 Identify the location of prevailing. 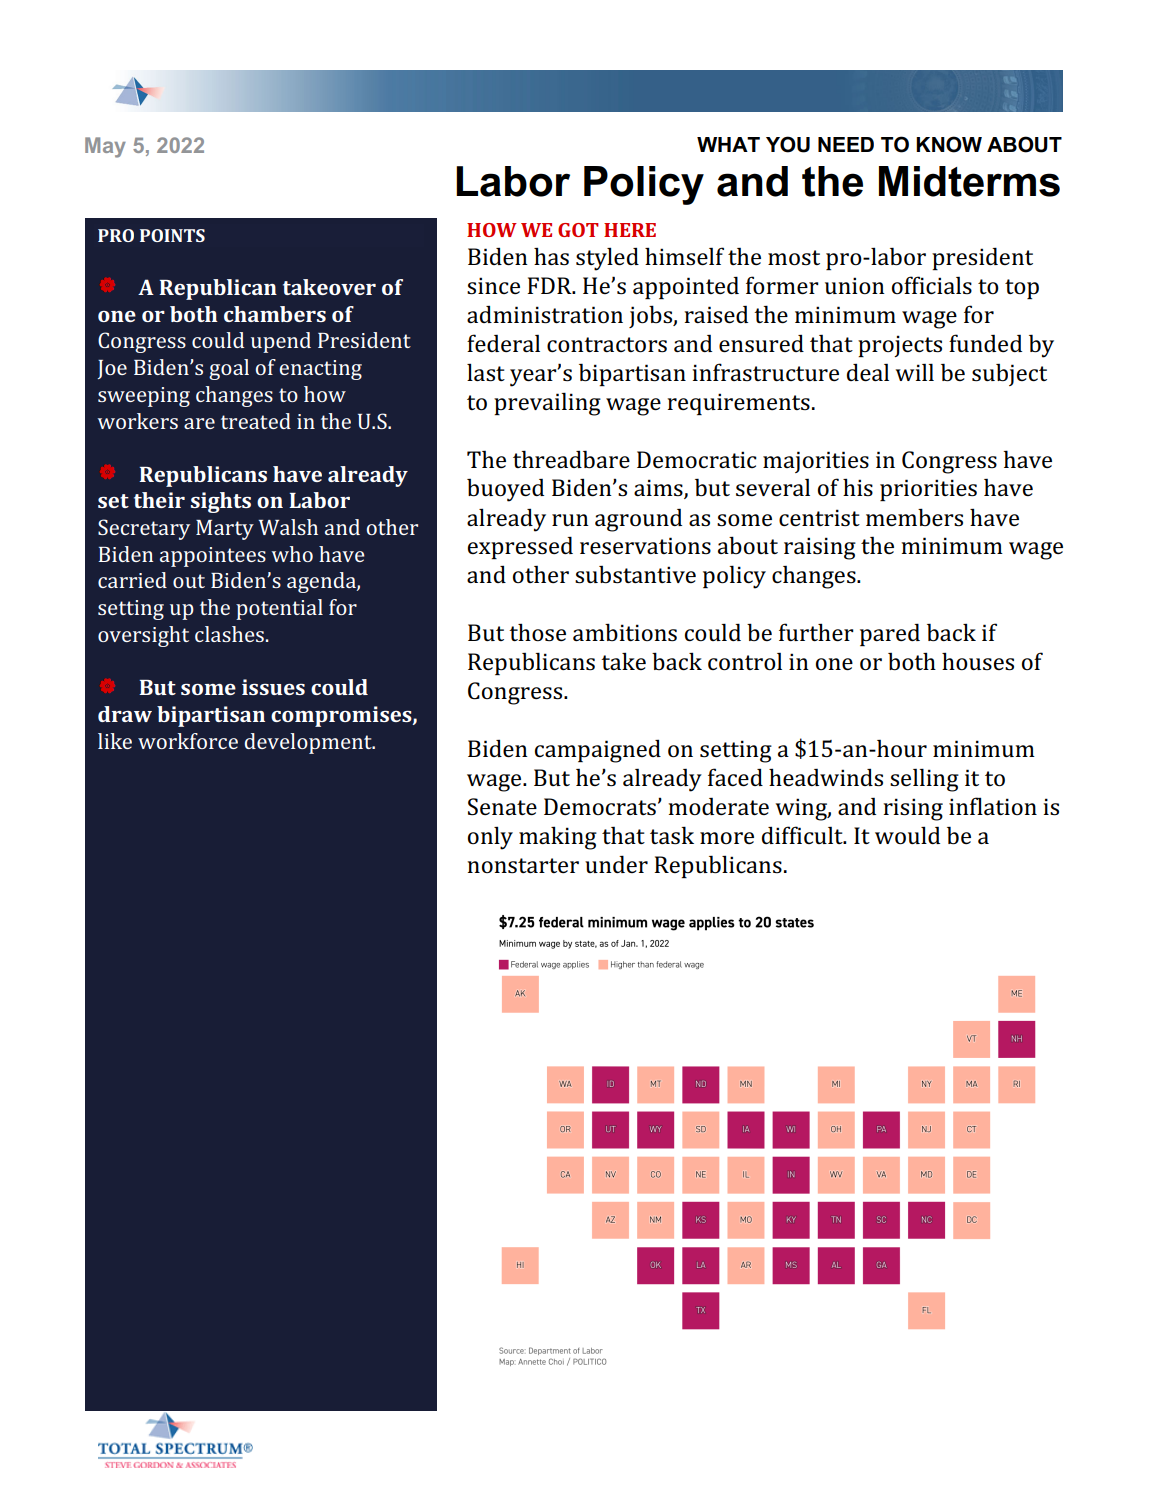
(547, 404).
